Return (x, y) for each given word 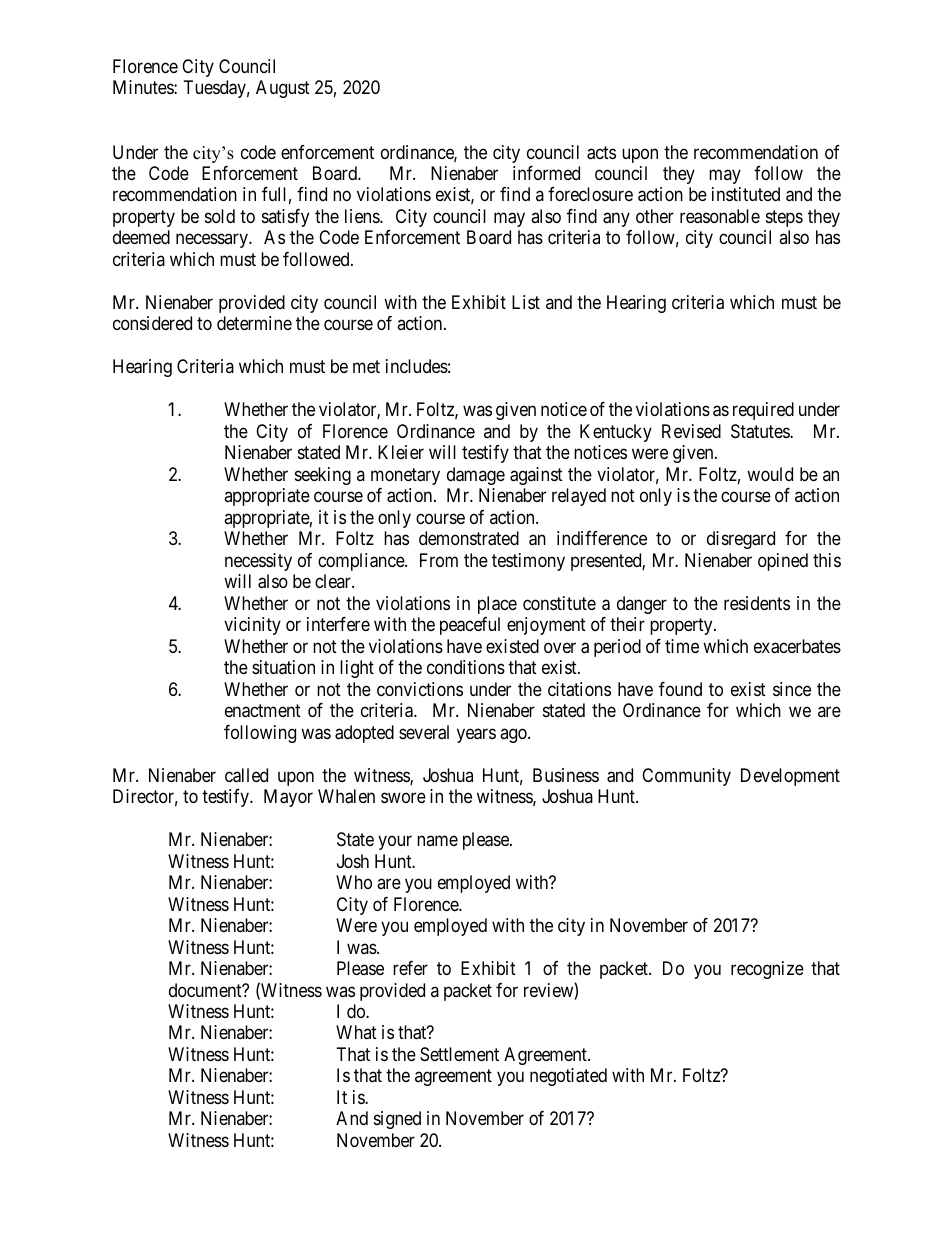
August (283, 89)
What (356, 1032)
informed (546, 173)
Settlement (459, 1054)
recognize (767, 970)
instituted (746, 194)
